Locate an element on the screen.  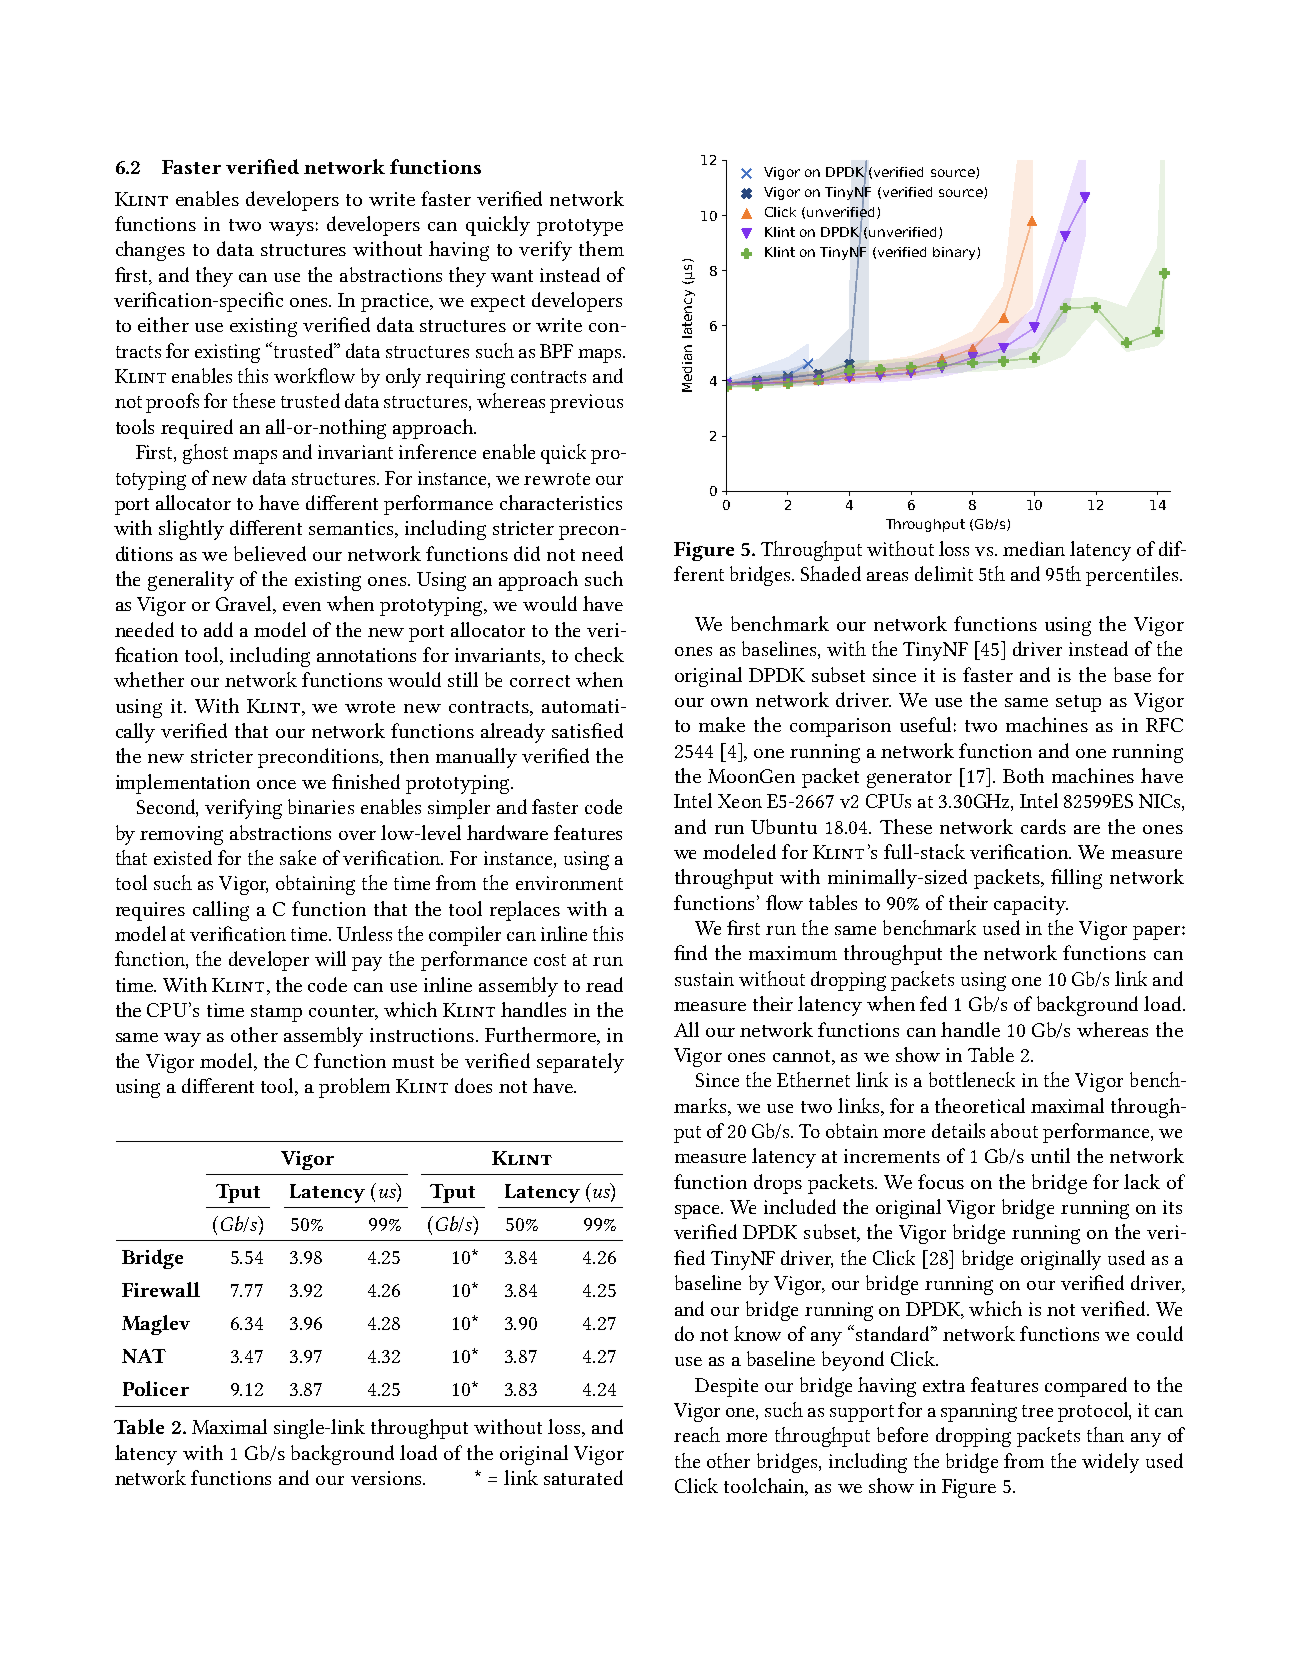
sake is located at coordinates (298, 857).
